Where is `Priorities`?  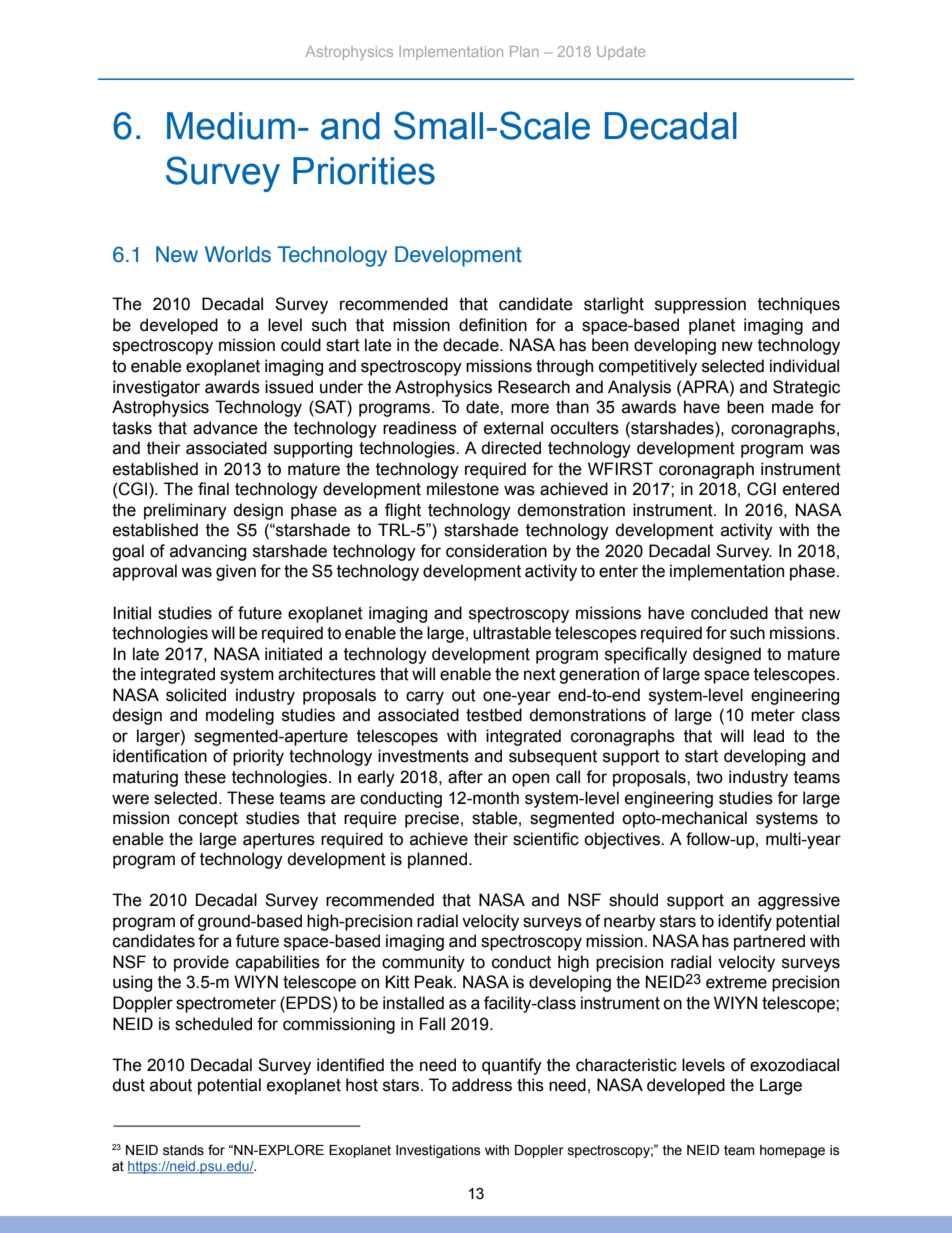
Priorities is located at coordinates (364, 171).
